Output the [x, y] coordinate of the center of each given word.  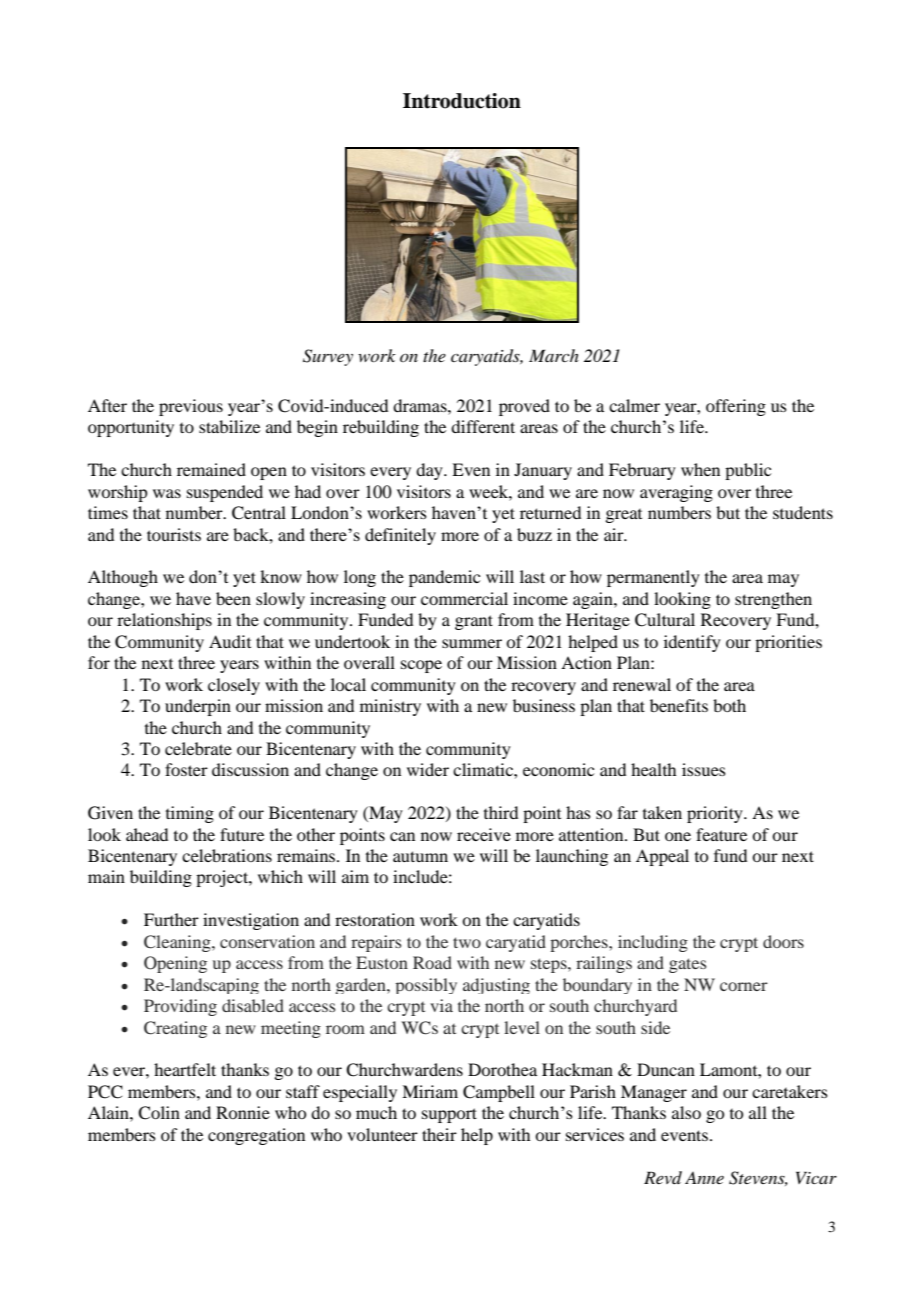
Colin [159, 1113]
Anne [704, 1178]
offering [736, 407]
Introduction [462, 101]
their [439, 1134]
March [554, 355]
